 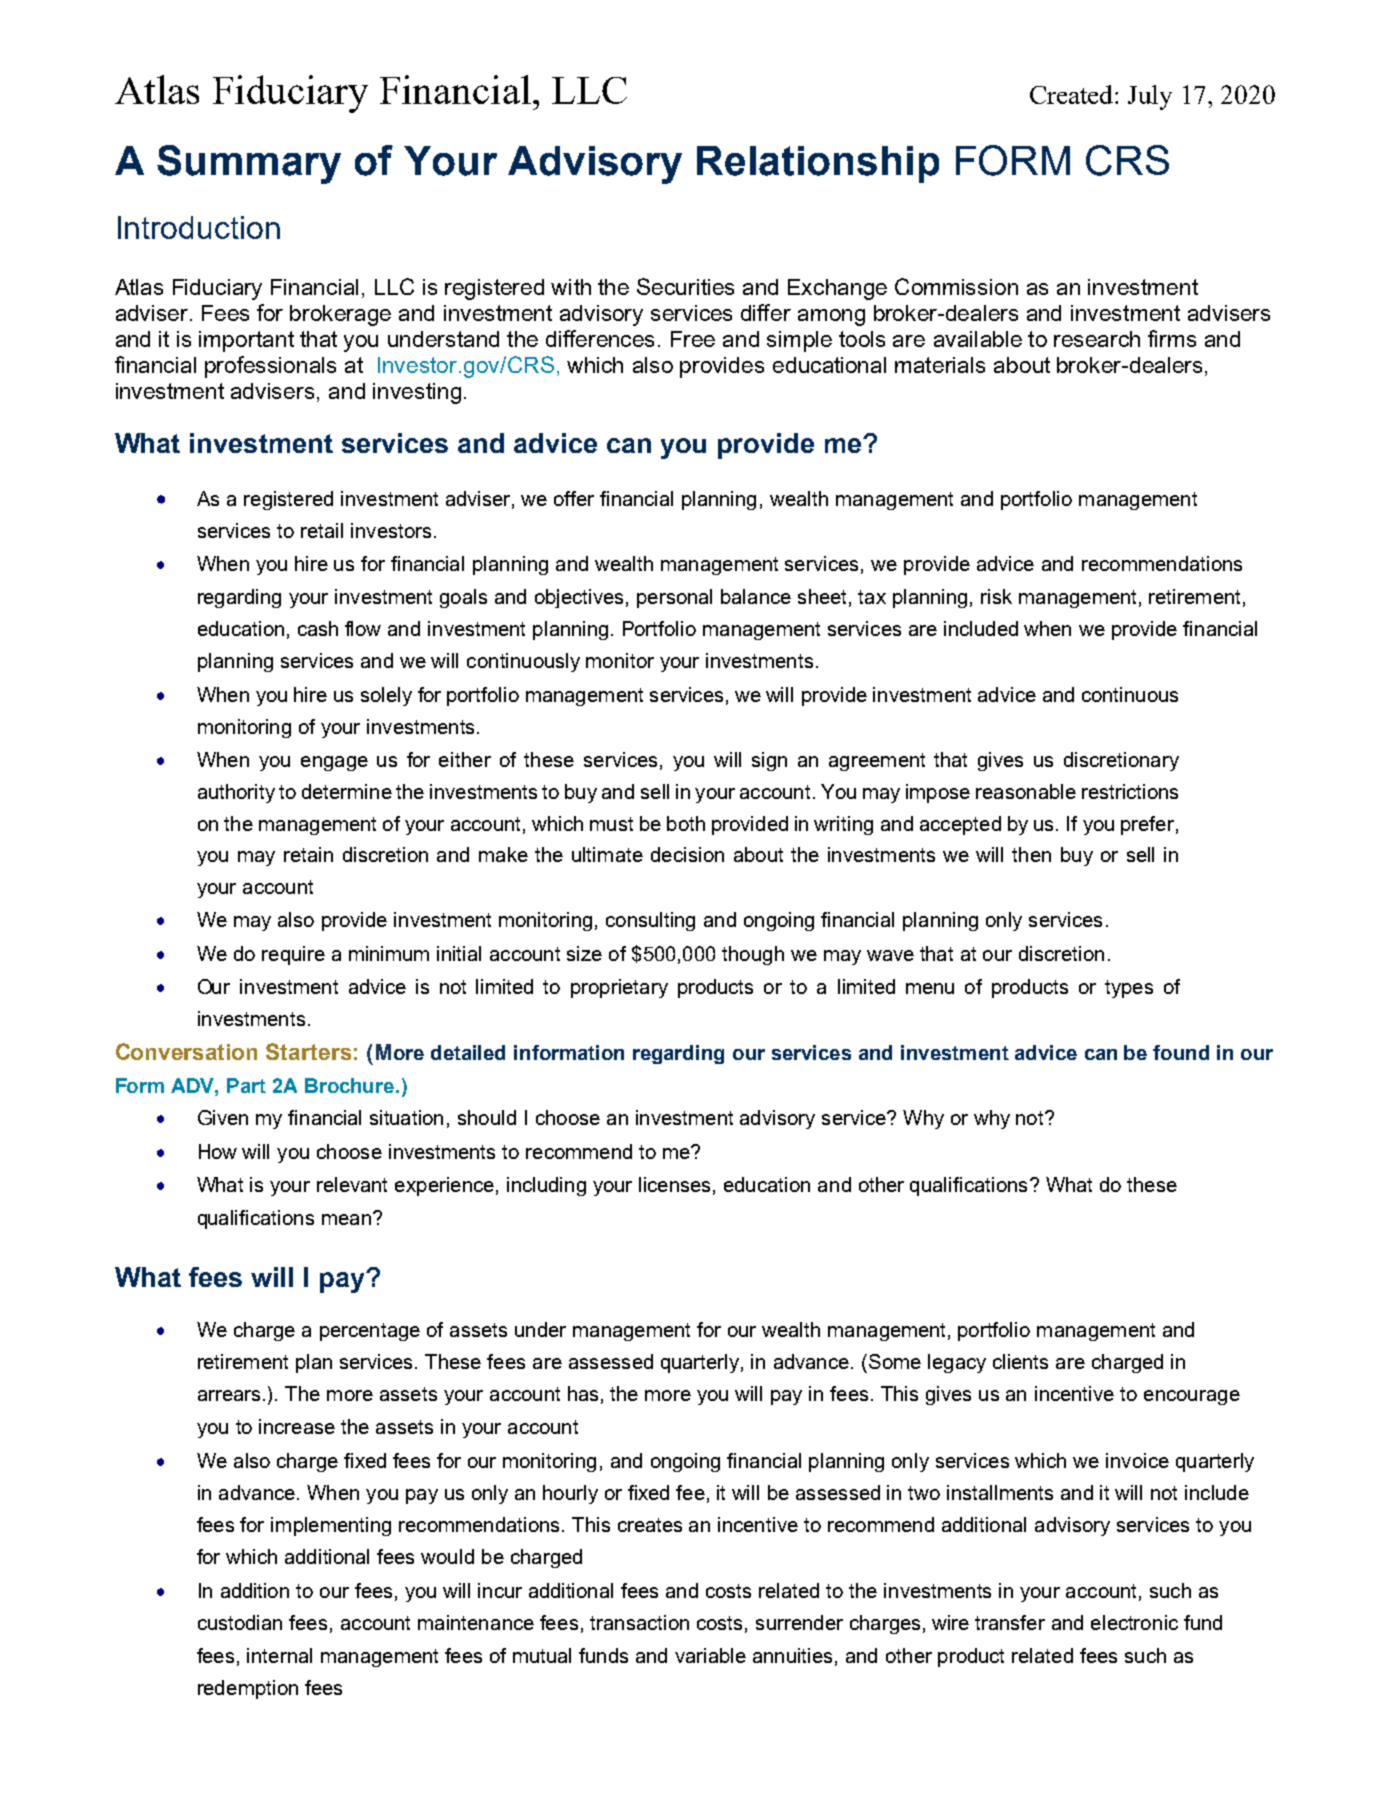 What do you see at coordinates (308, 854) in the page?
I see `retain` at bounding box center [308, 854].
